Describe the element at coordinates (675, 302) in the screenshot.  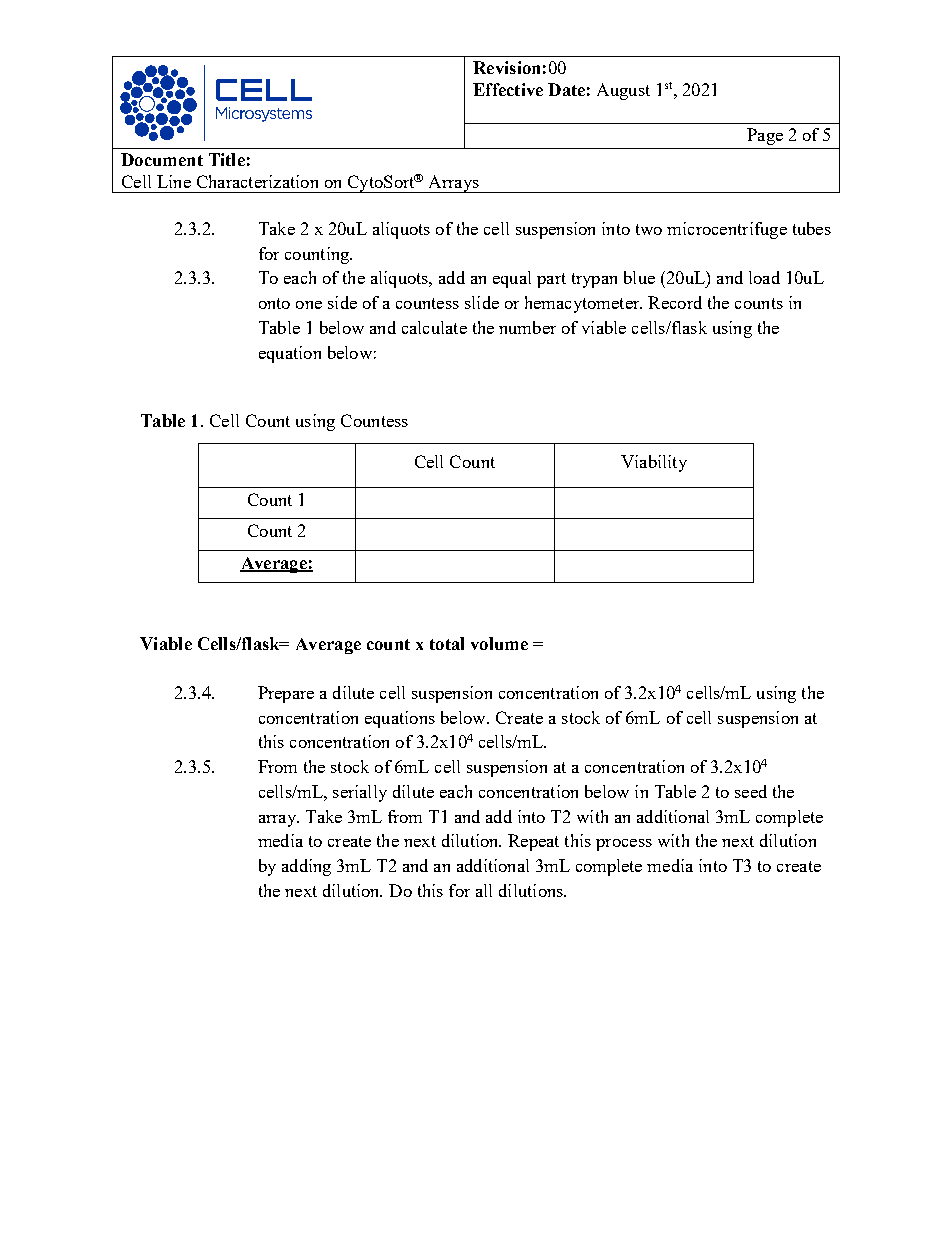
I see `Record` at that location.
